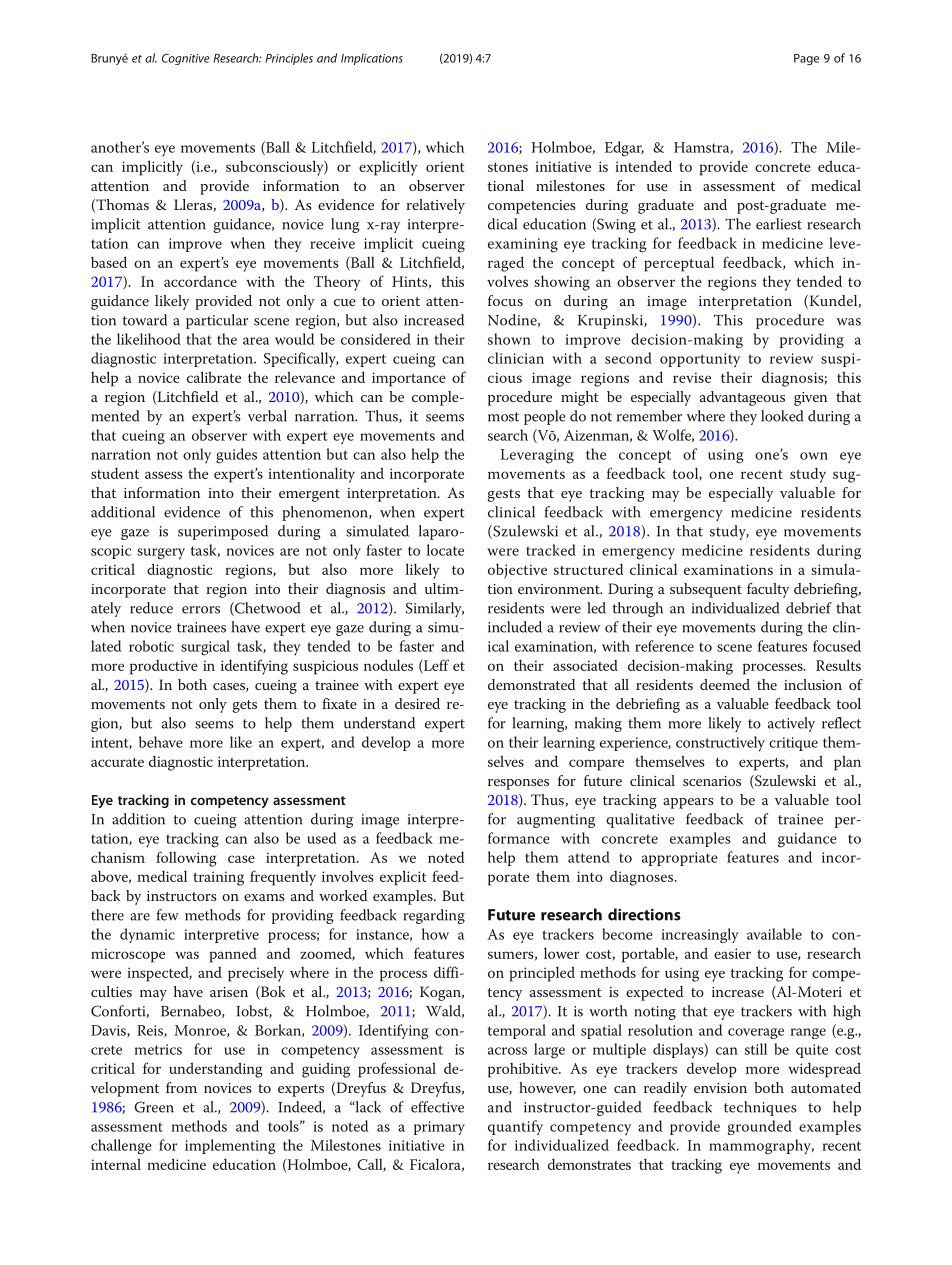 This image has height=1265, width=952. Describe the element at coordinates (759, 1127) in the image. I see `grounded` at that location.
